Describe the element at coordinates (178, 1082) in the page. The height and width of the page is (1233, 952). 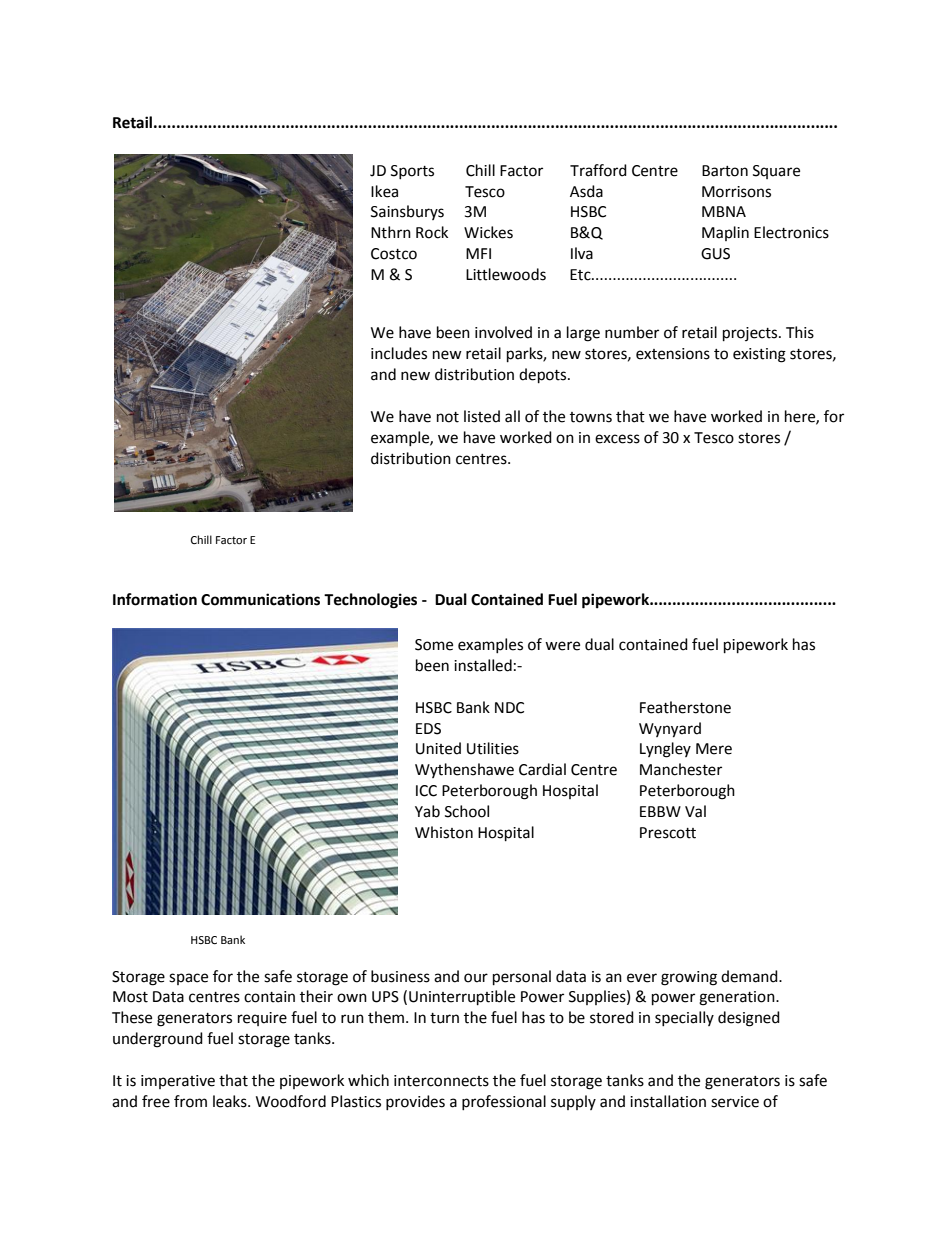
I see `imperative` at that location.
